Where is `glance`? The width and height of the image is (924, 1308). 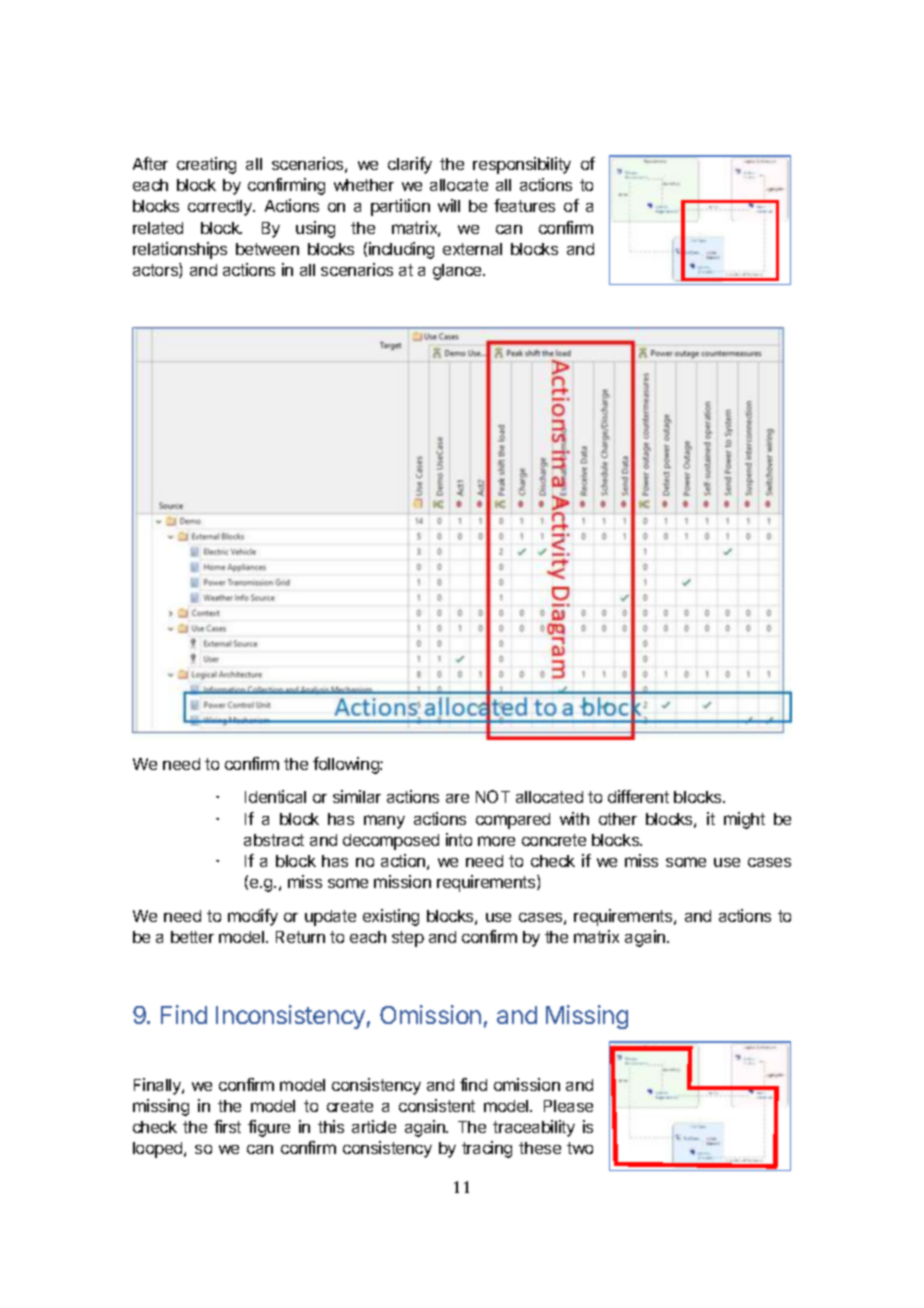 glance is located at coordinates (458, 272).
